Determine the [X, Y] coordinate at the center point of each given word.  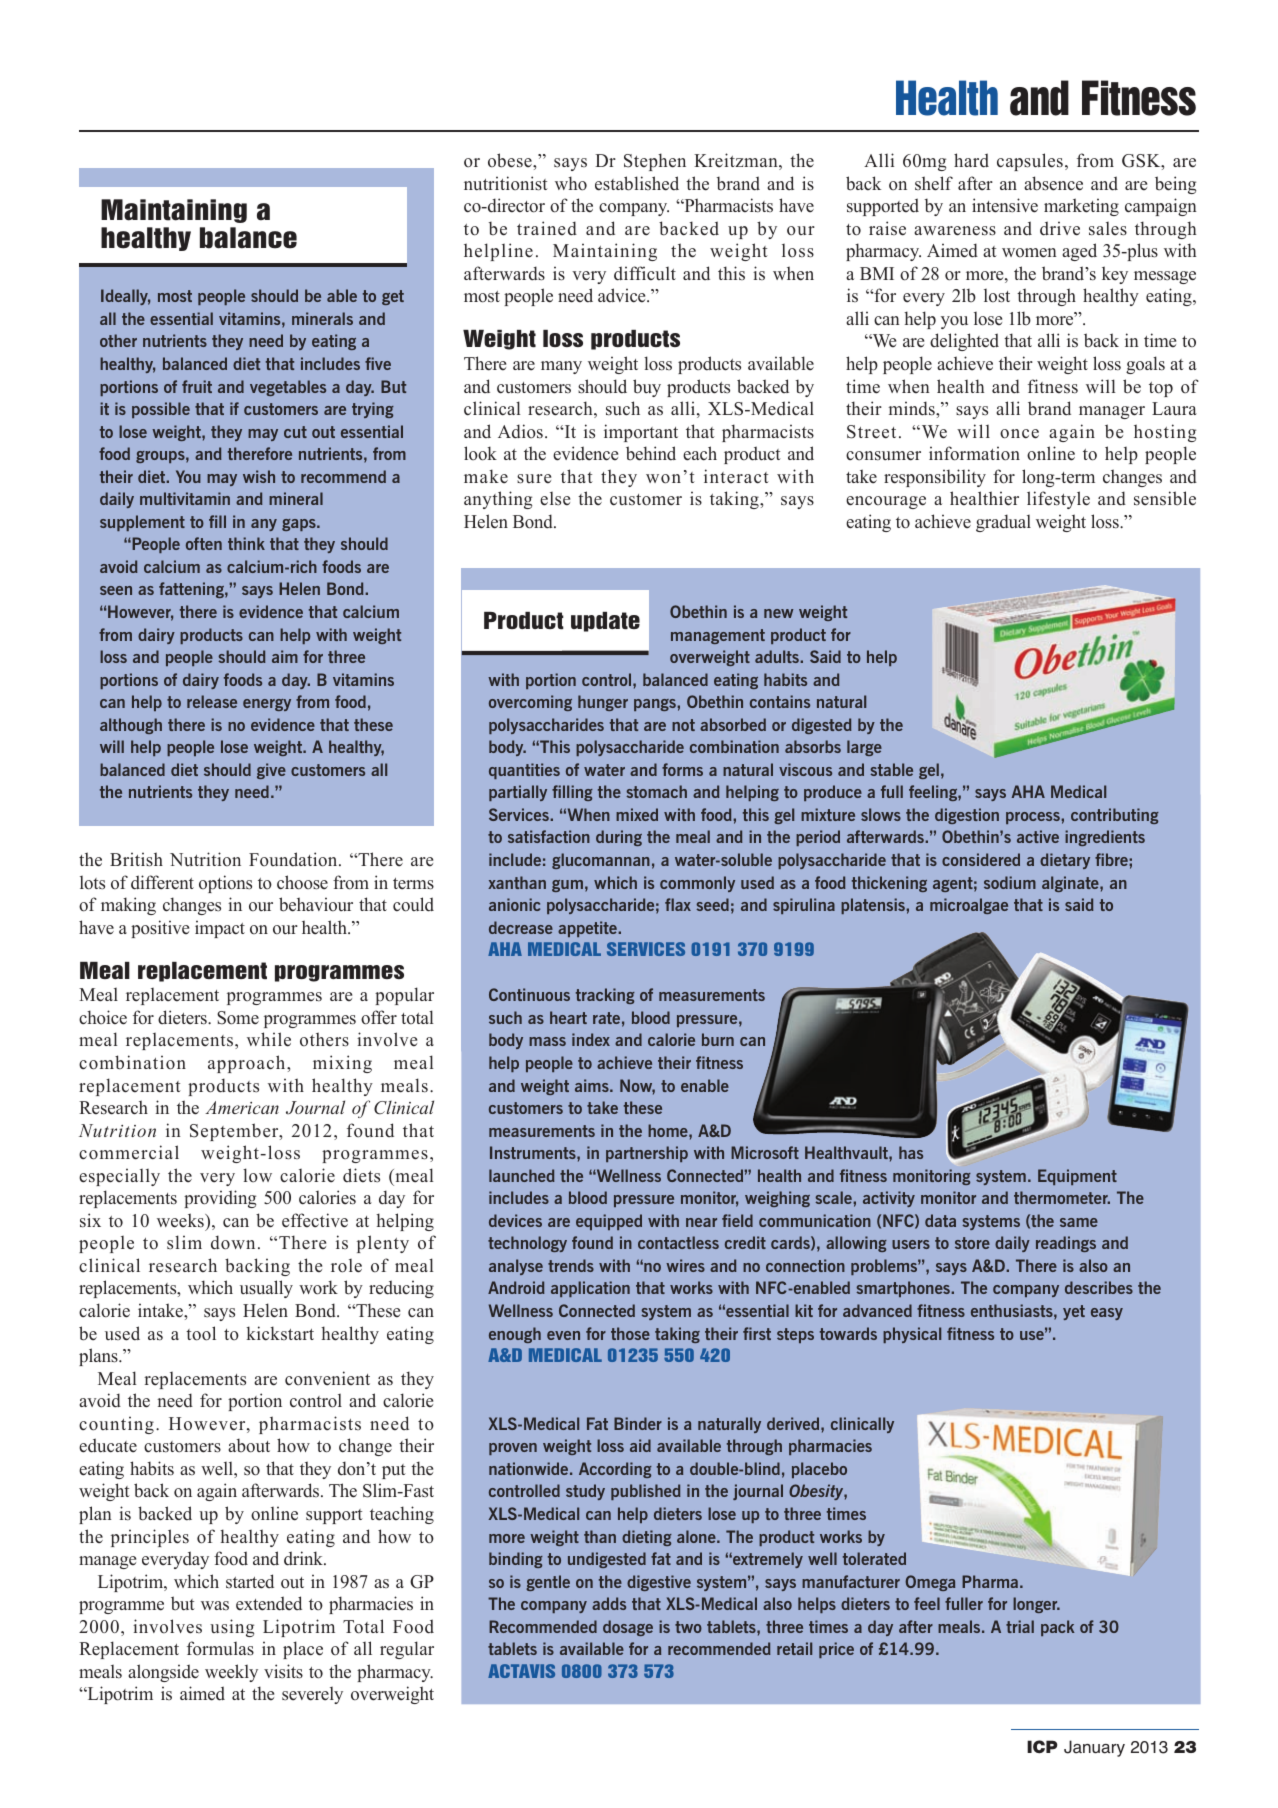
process [1034, 818]
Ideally [125, 297]
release [212, 701]
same [1079, 1222]
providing [220, 1199]
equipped [609, 1222]
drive [1060, 228]
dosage [628, 1628]
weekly [231, 1673]
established [637, 183]
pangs [656, 705]
